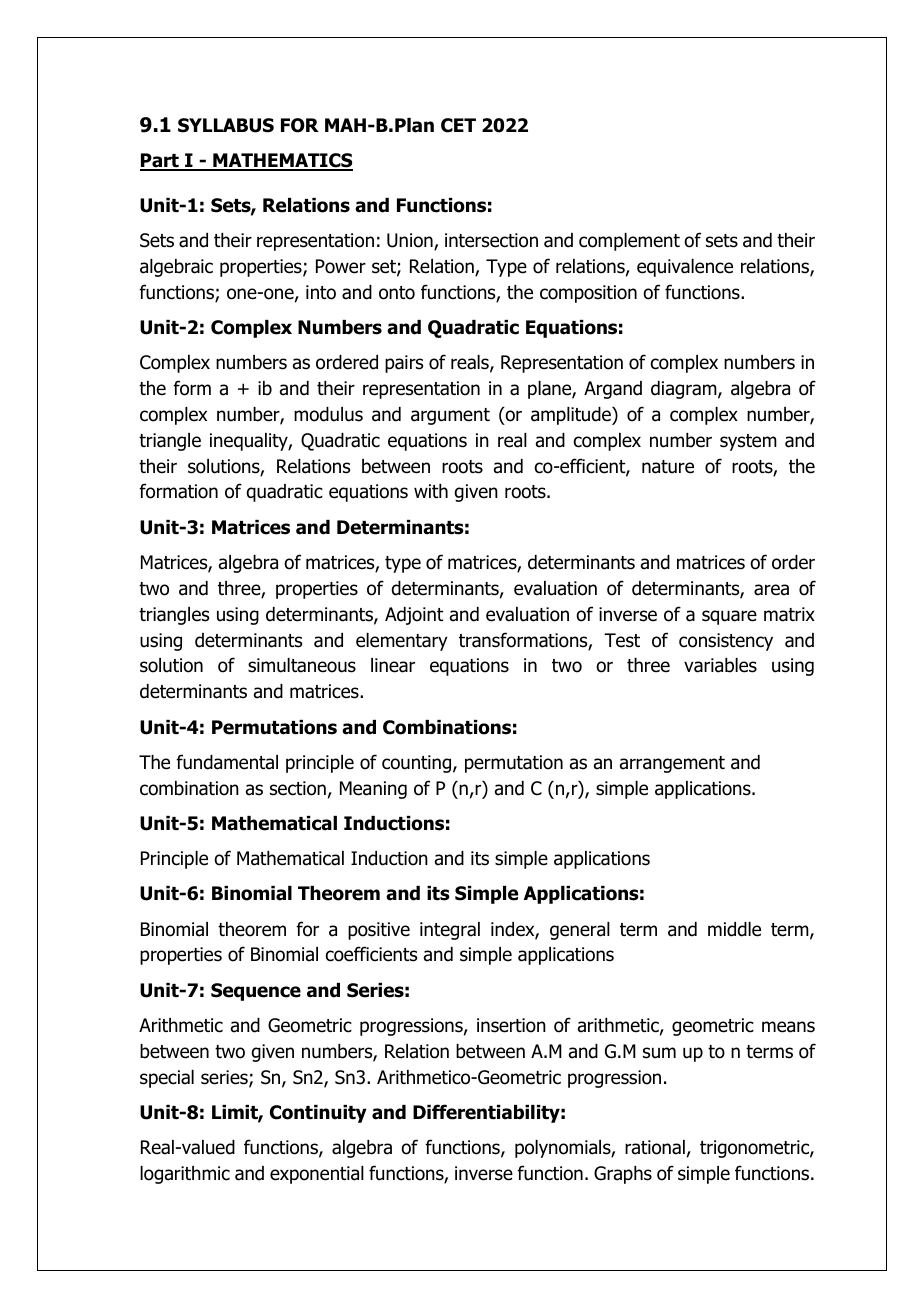 The height and width of the screenshot is (1308, 924). I want to click on fundamental, so click(227, 762).
